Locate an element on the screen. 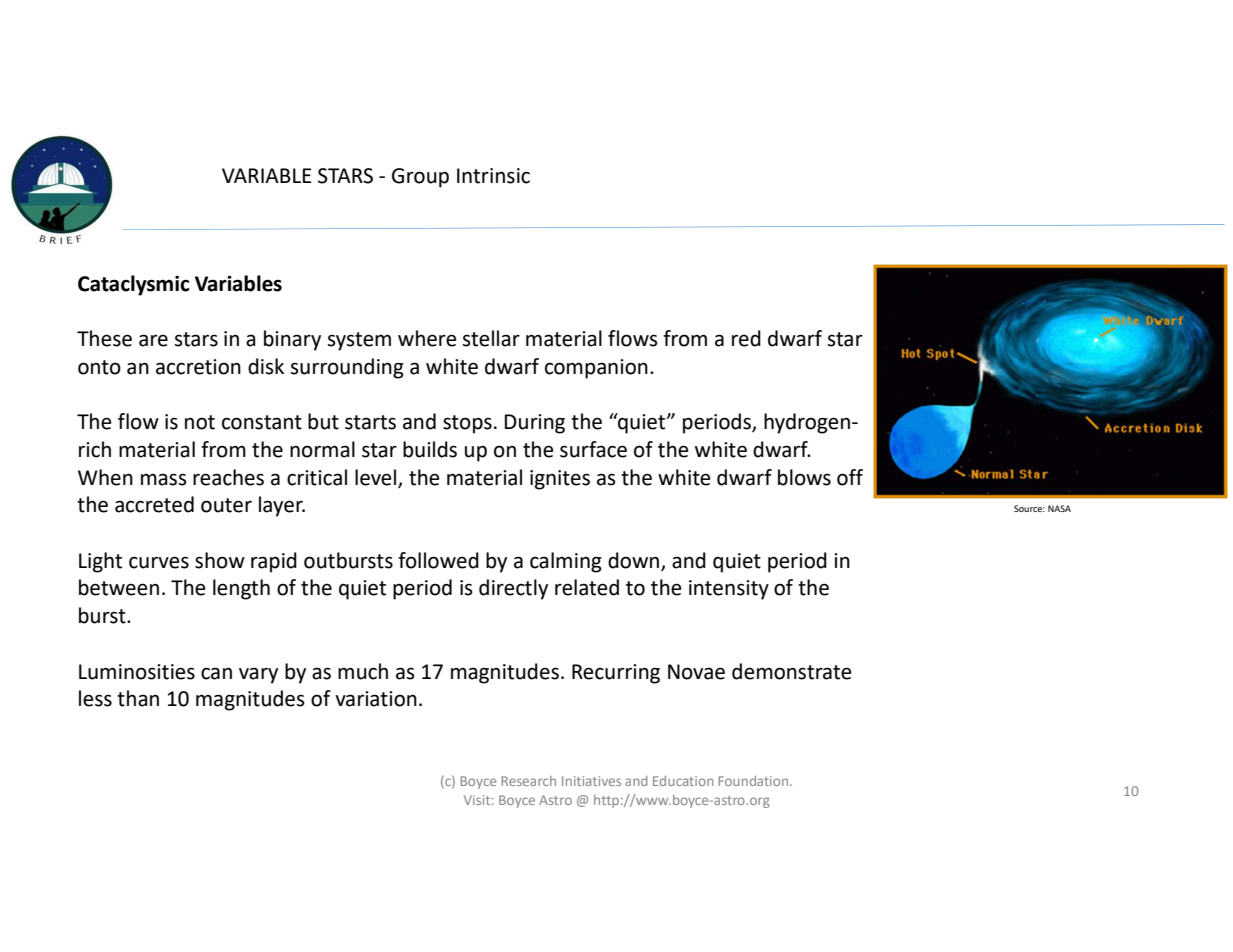 The image size is (1233, 952). calming is located at coordinates (566, 562).
